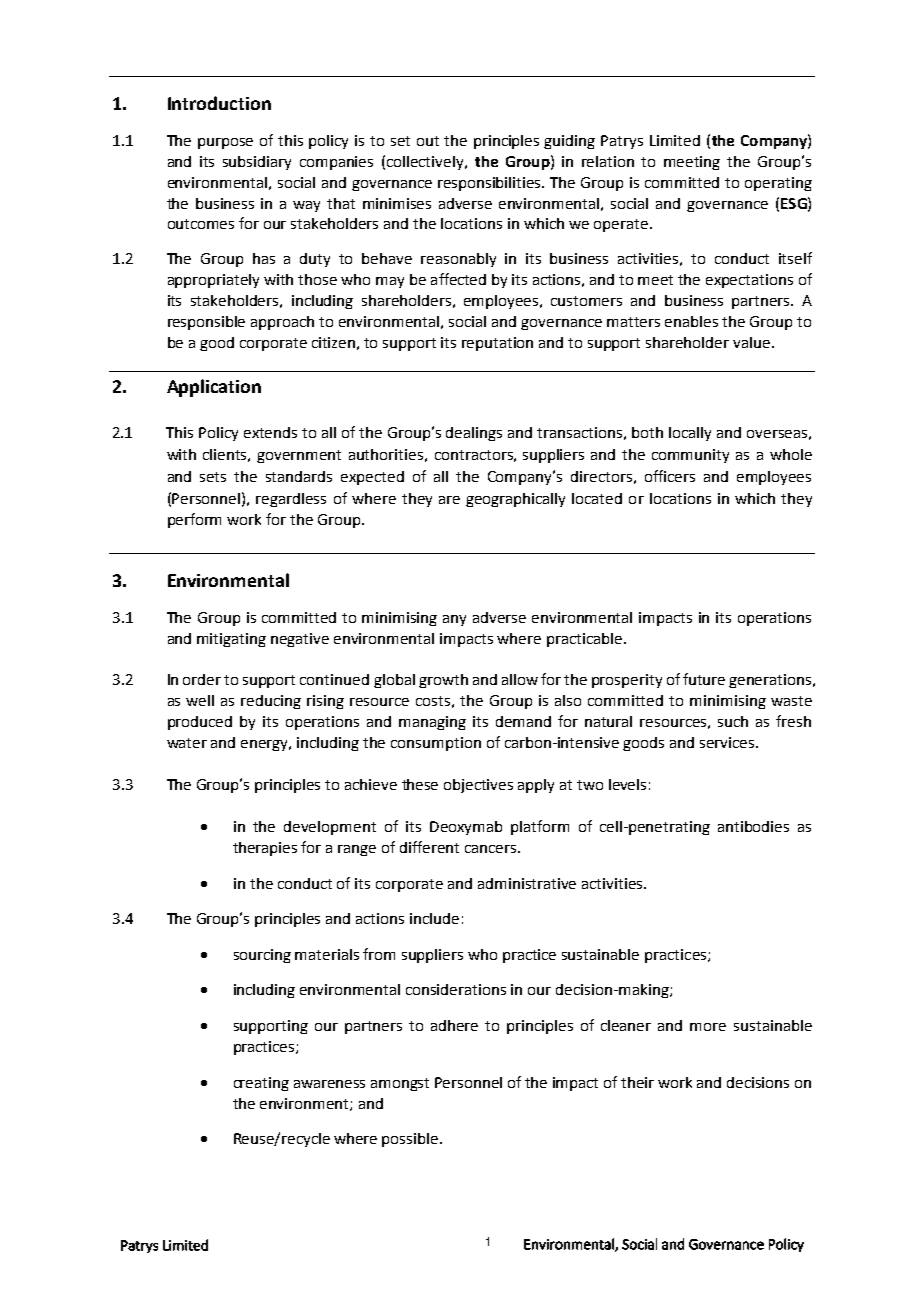 This screenshot has width=924, height=1308. I want to click on services, so click(728, 742).
